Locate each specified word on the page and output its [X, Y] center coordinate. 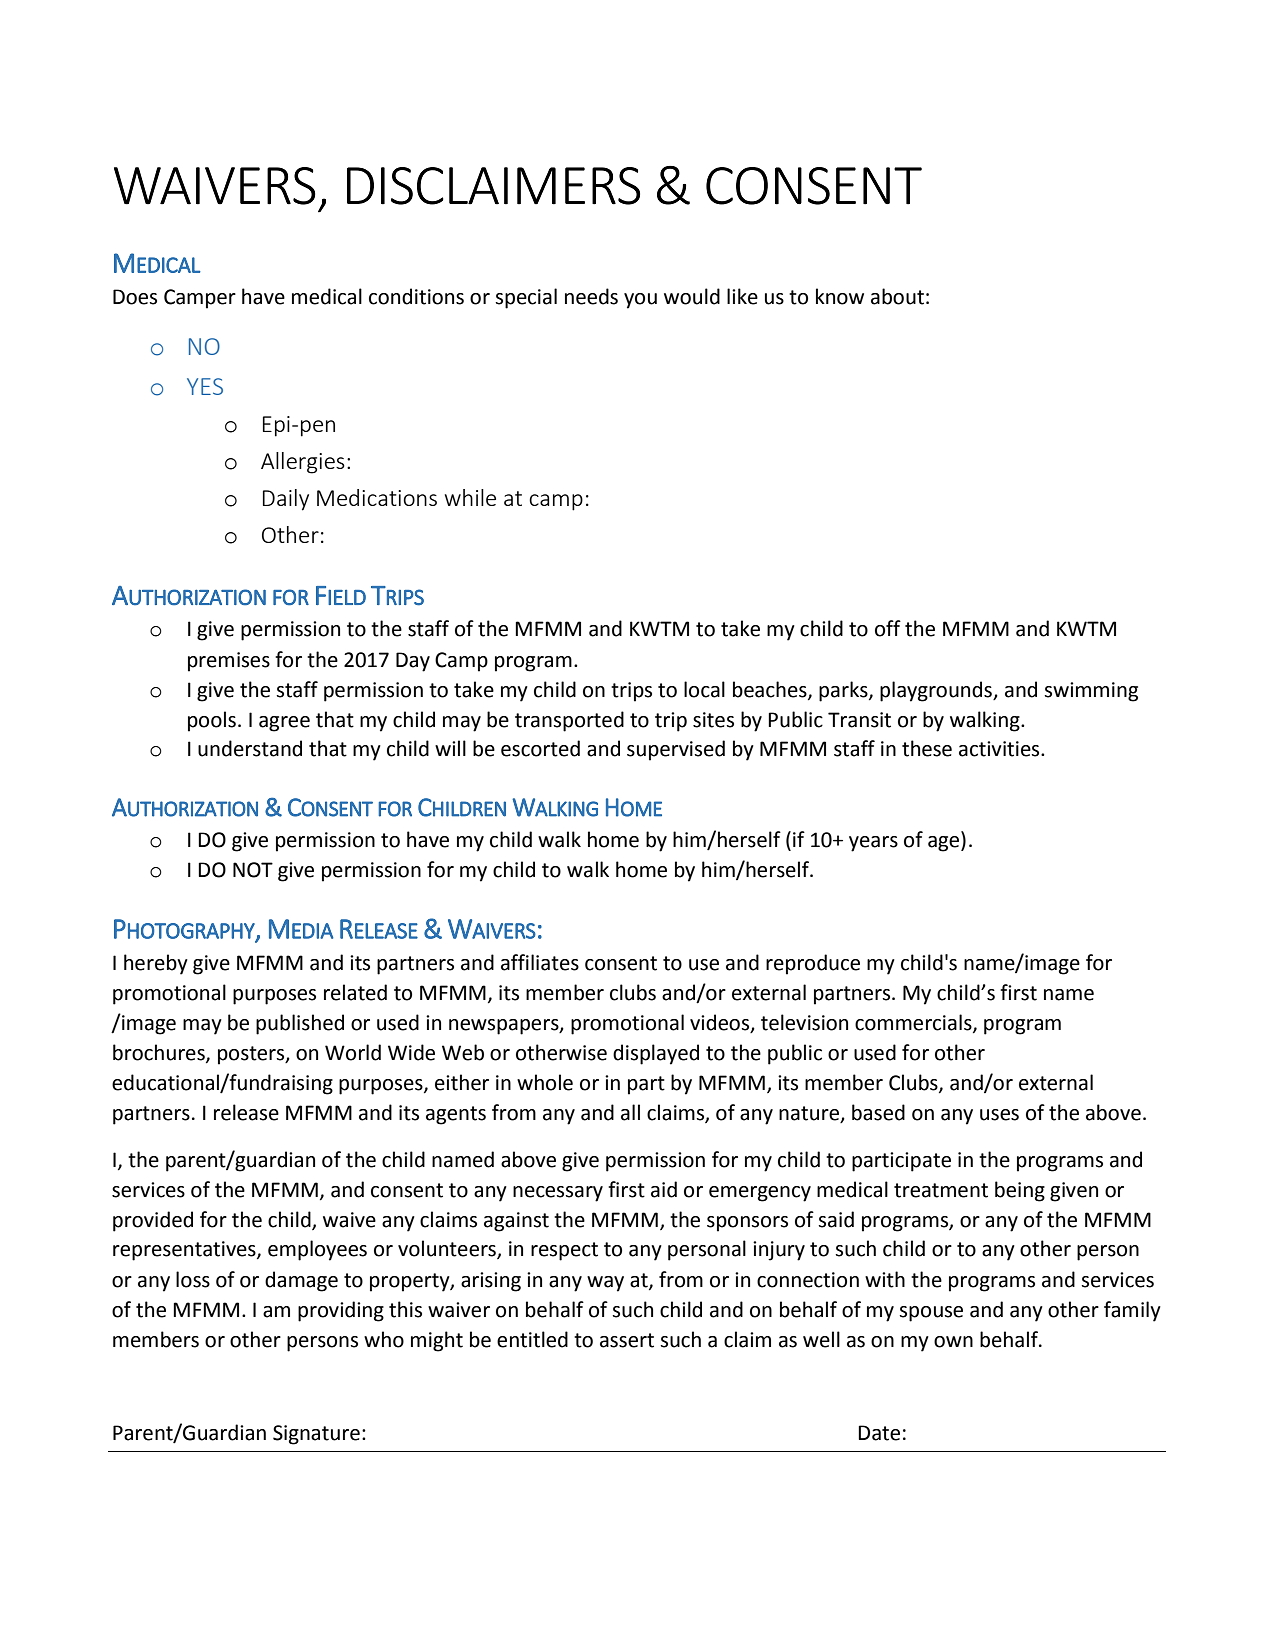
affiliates [540, 962]
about [897, 296]
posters [252, 1055]
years [873, 844]
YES [205, 386]
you [640, 301]
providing [341, 1311]
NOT [253, 870]
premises [229, 662]
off [888, 628]
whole [545, 1082]
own [953, 1342]
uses [999, 1115]
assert [627, 1340]
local [704, 689]
